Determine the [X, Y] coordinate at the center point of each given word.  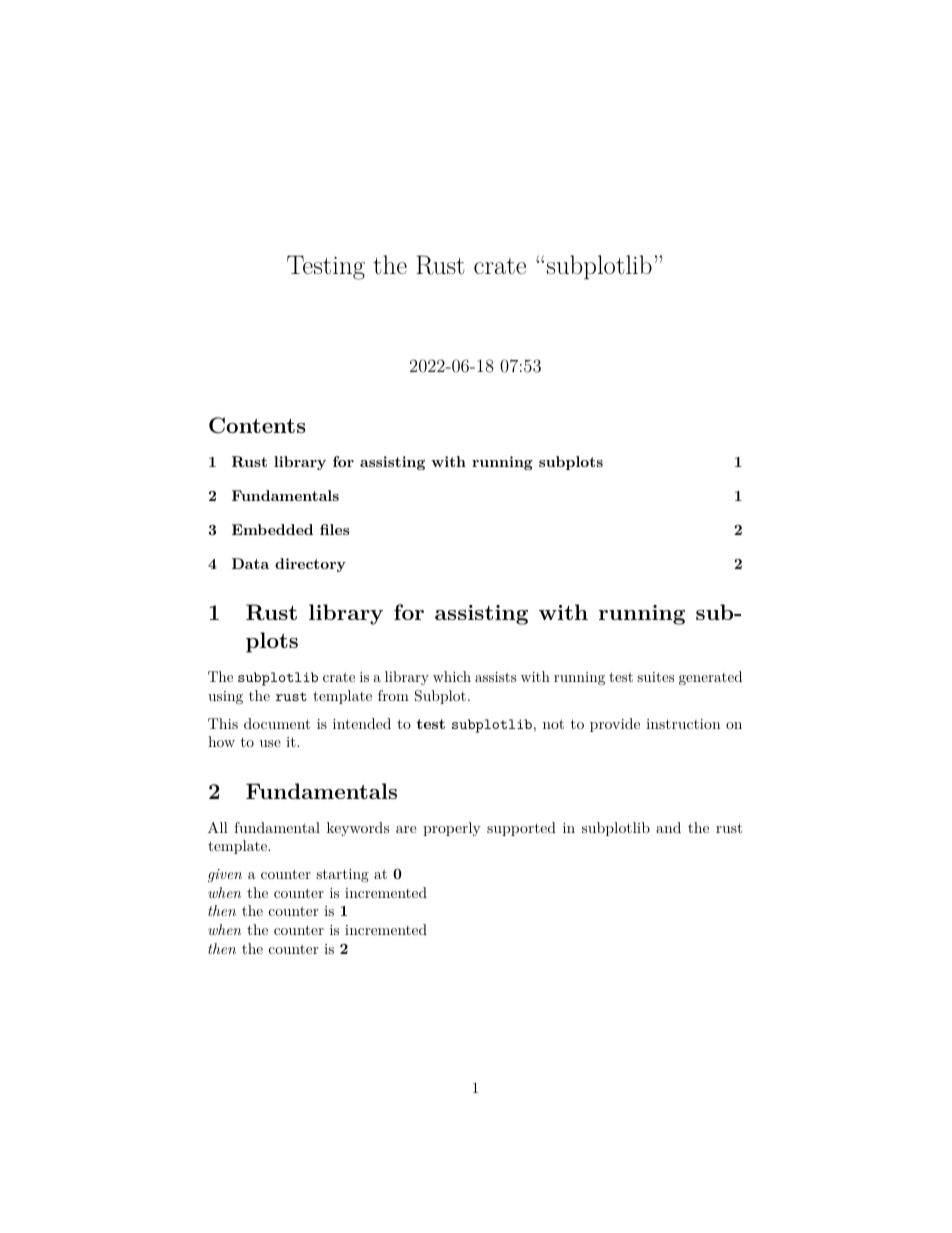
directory [310, 565]
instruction [683, 724]
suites [655, 677]
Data [250, 563]
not [553, 724]
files [334, 529]
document [277, 723]
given [225, 875]
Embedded [272, 529]
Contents [257, 425]
